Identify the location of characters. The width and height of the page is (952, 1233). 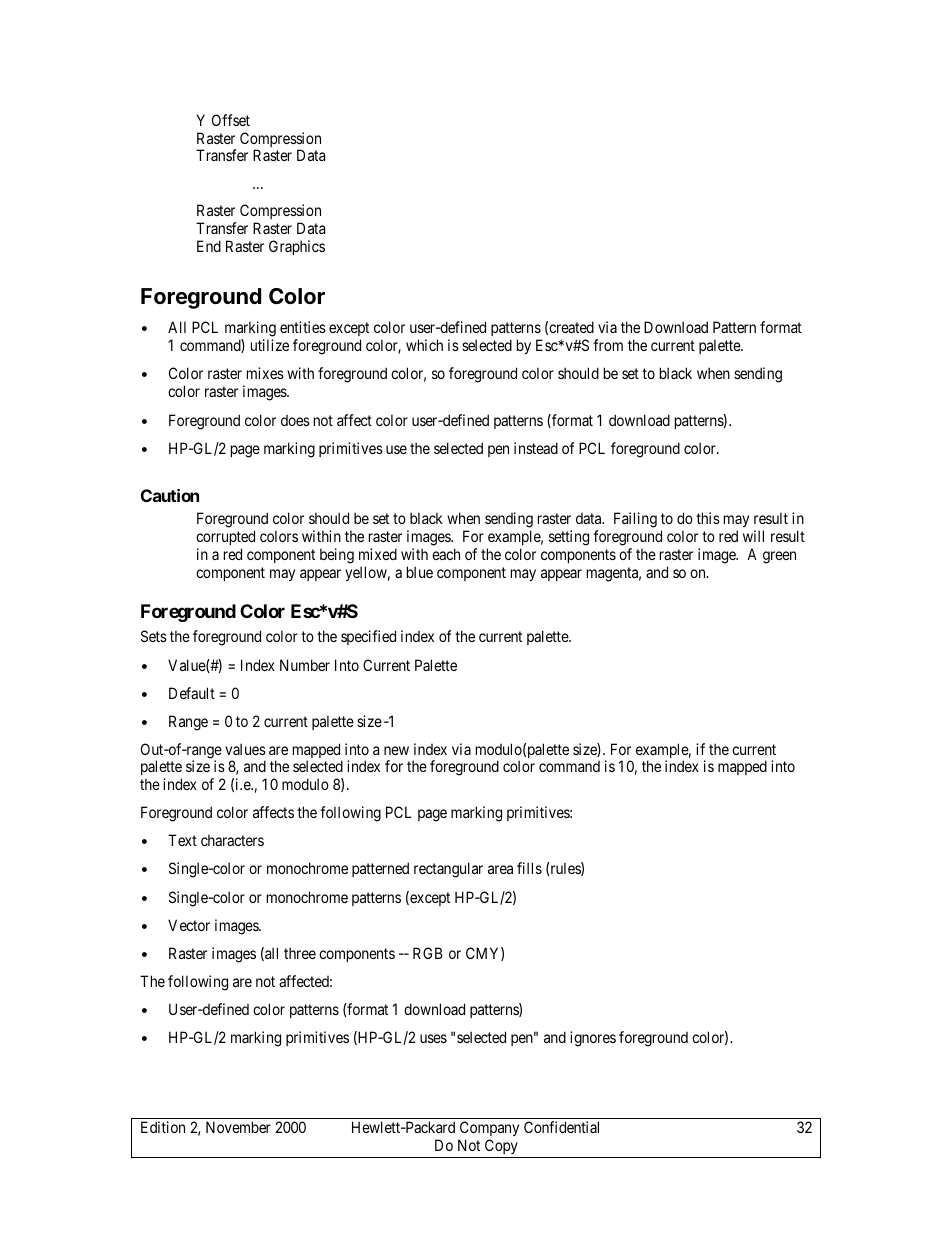
(232, 840).
